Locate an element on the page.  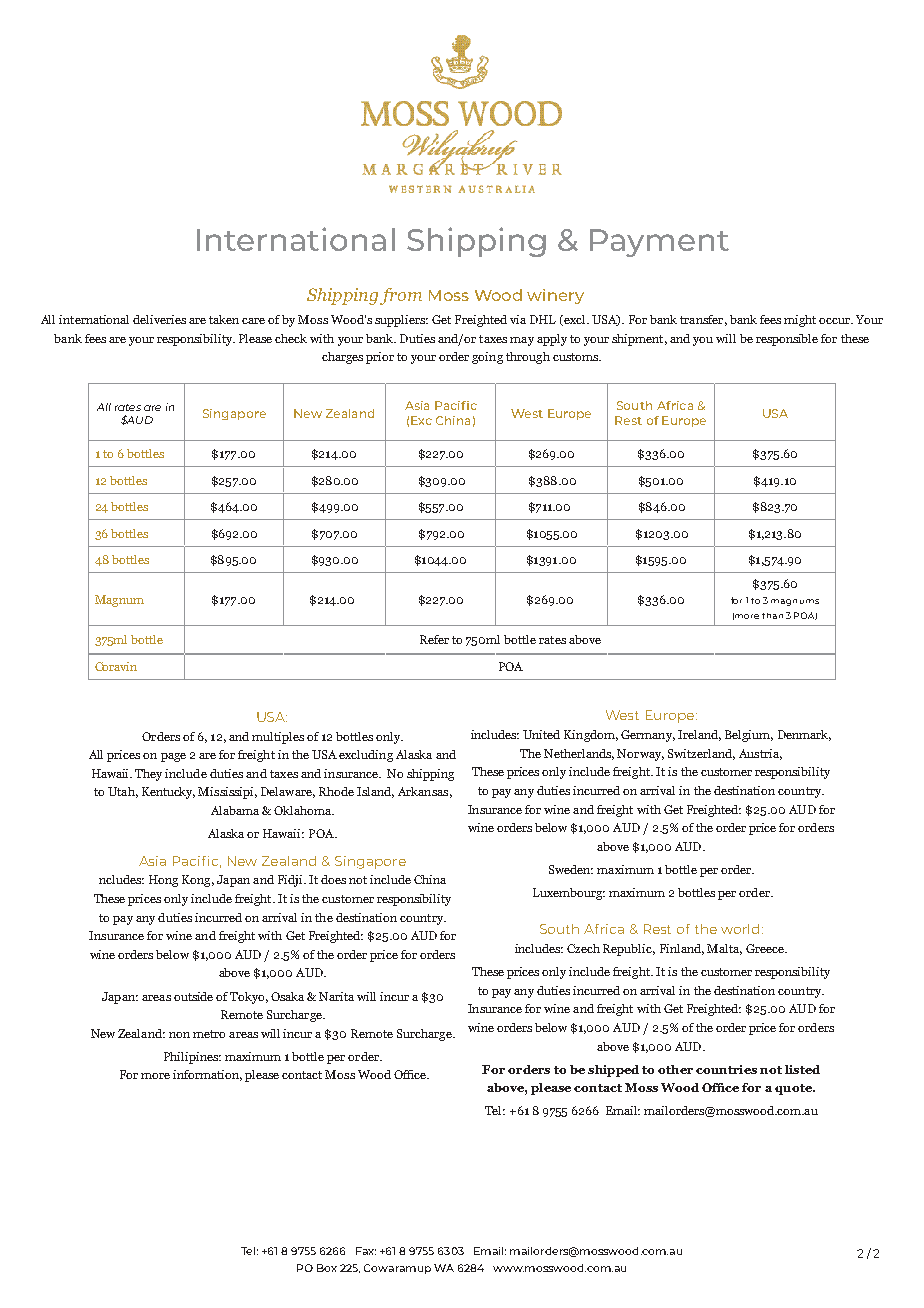
taken is located at coordinates (226, 319).
